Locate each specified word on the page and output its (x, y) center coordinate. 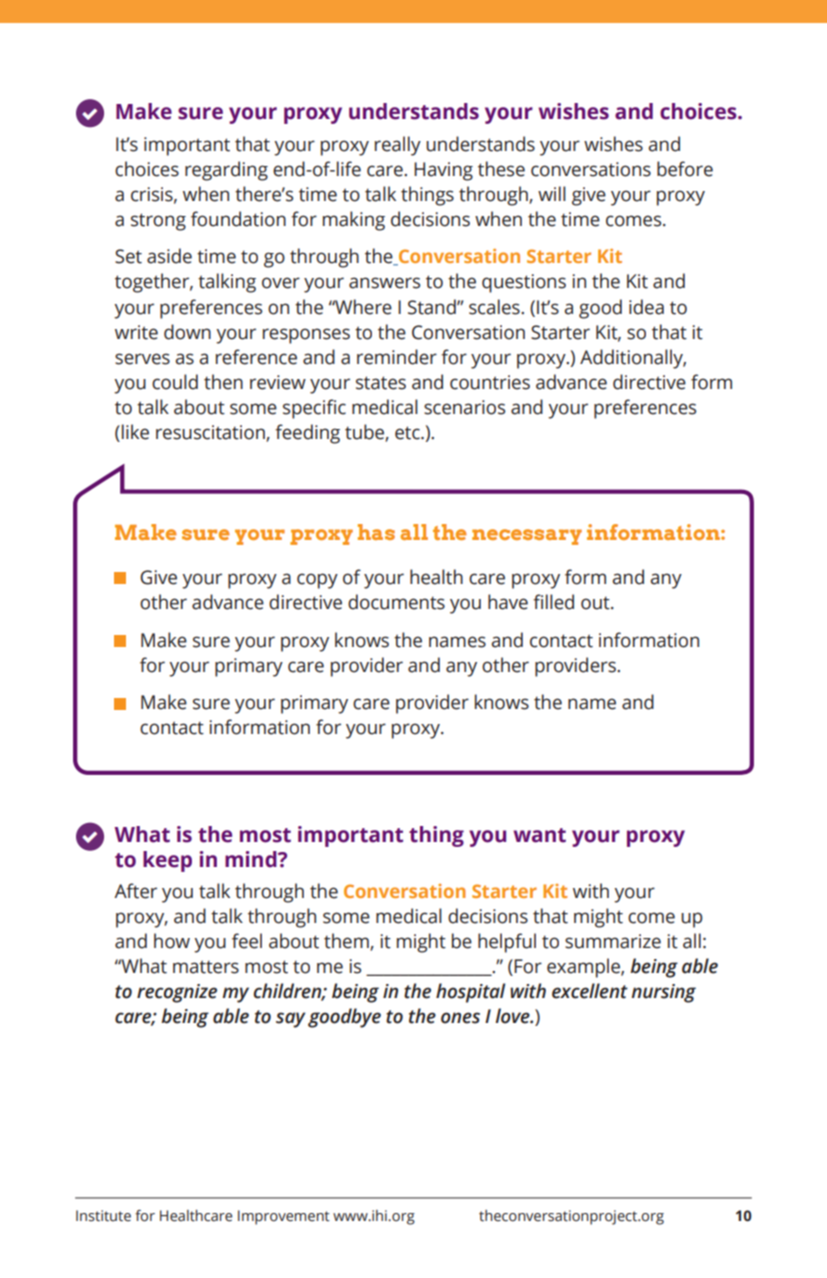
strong (158, 222)
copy (317, 581)
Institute (103, 1216)
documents (396, 602)
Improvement (284, 1217)
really (398, 146)
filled (553, 602)
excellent (590, 991)
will (552, 193)
